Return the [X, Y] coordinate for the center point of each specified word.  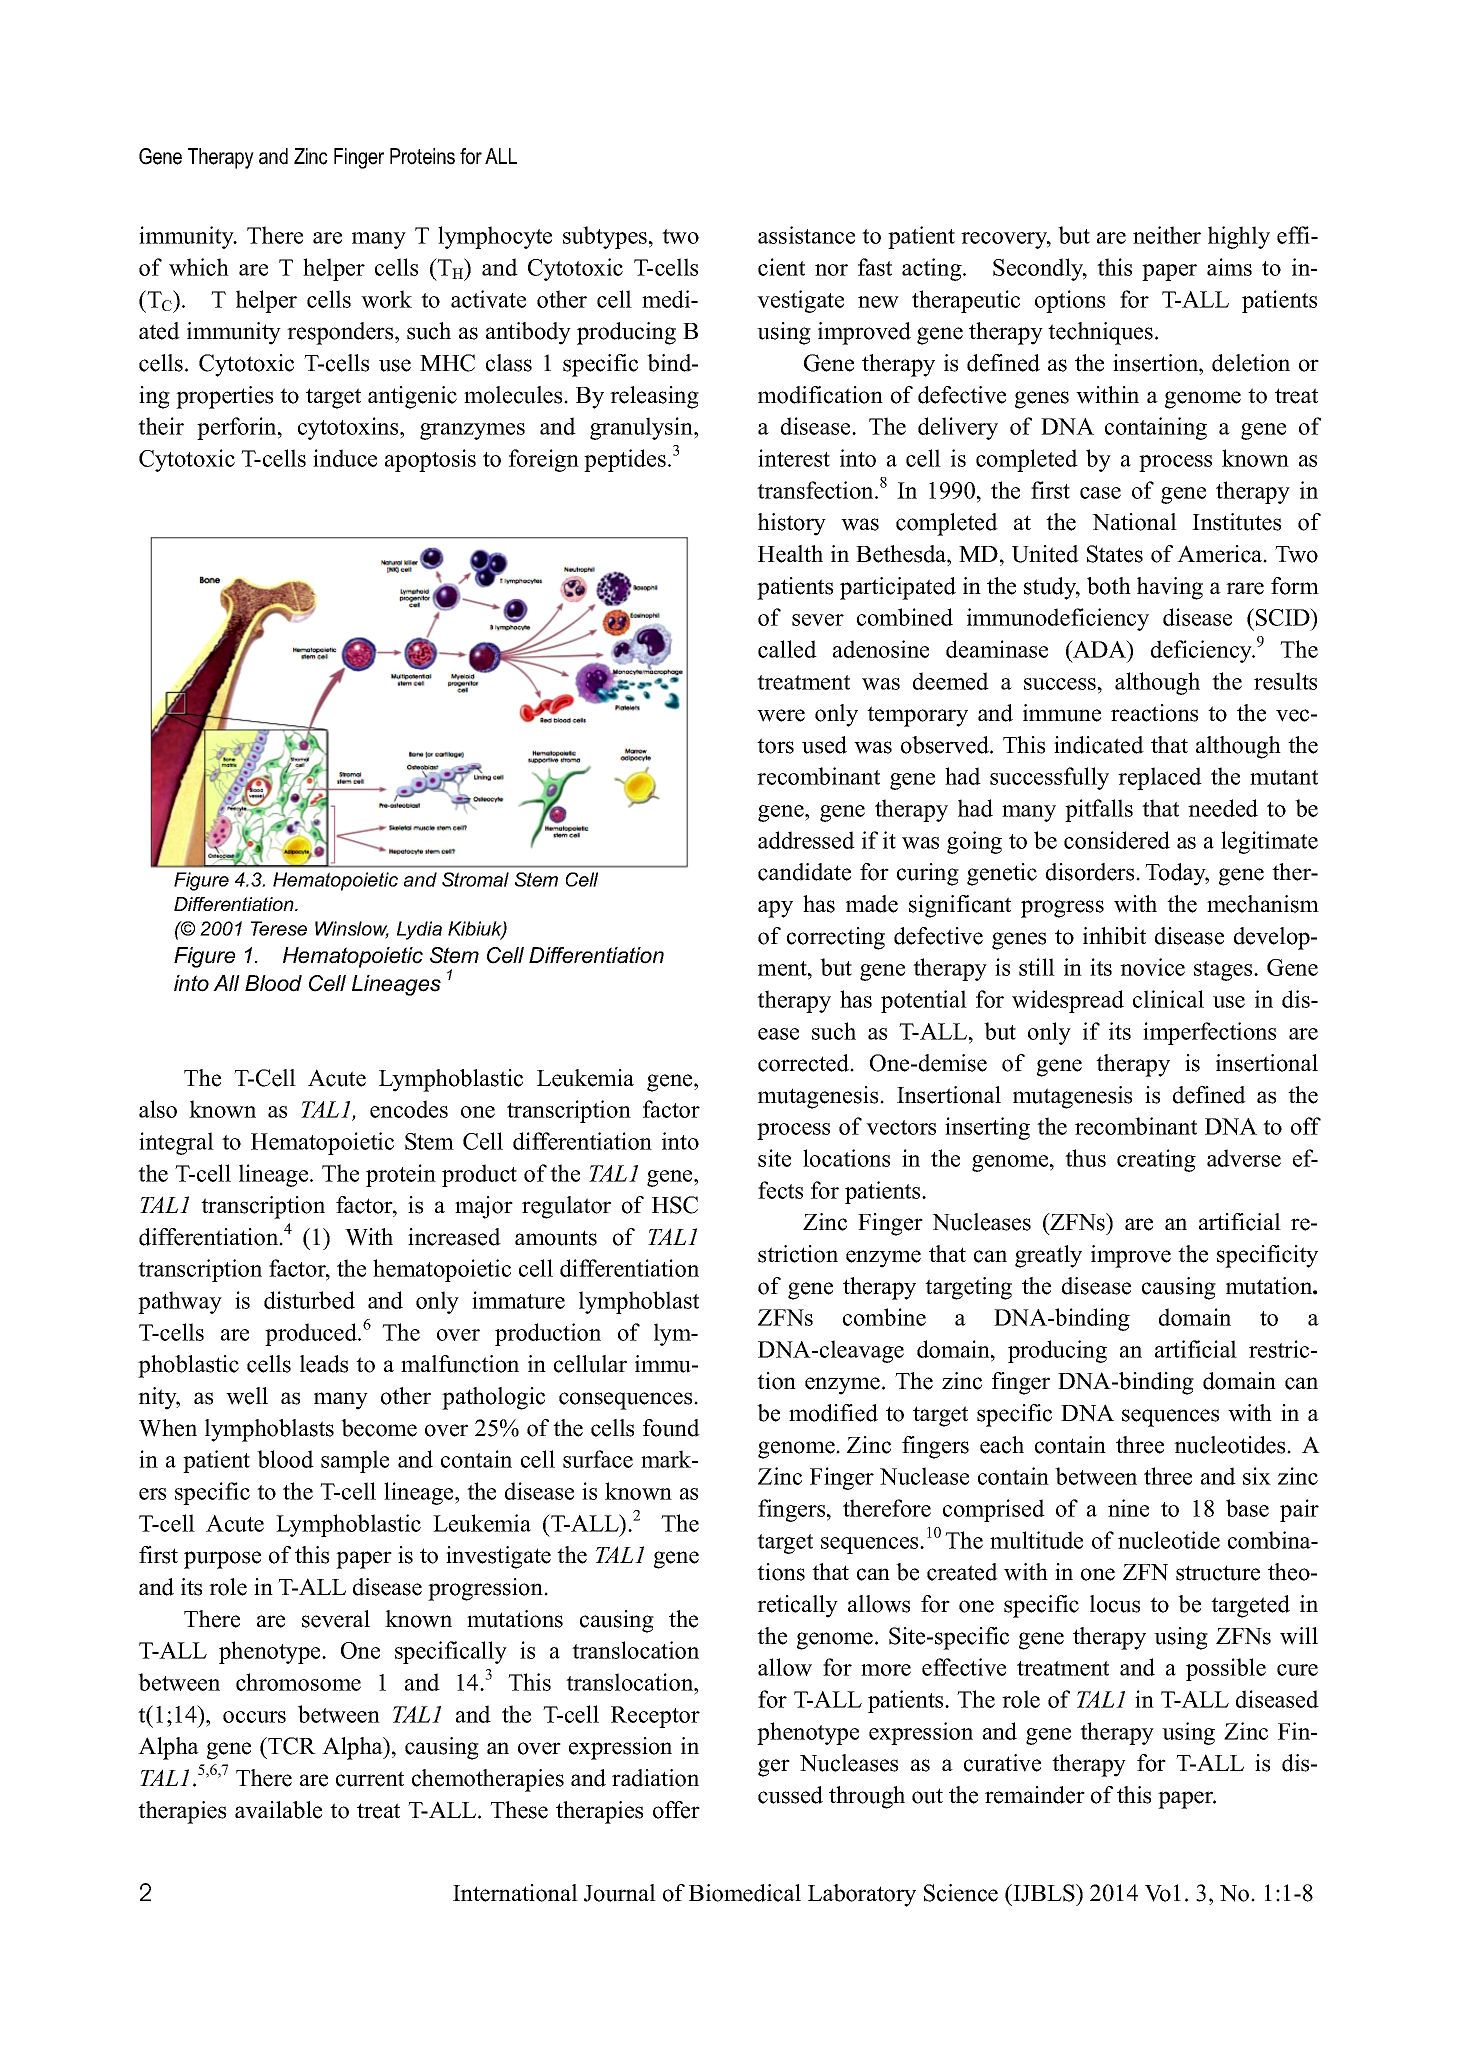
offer [676, 1810]
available [278, 1810]
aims [1229, 267]
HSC [675, 1205]
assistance [806, 235]
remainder [1035, 1795]
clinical [1168, 999]
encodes [409, 1109]
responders [341, 333]
